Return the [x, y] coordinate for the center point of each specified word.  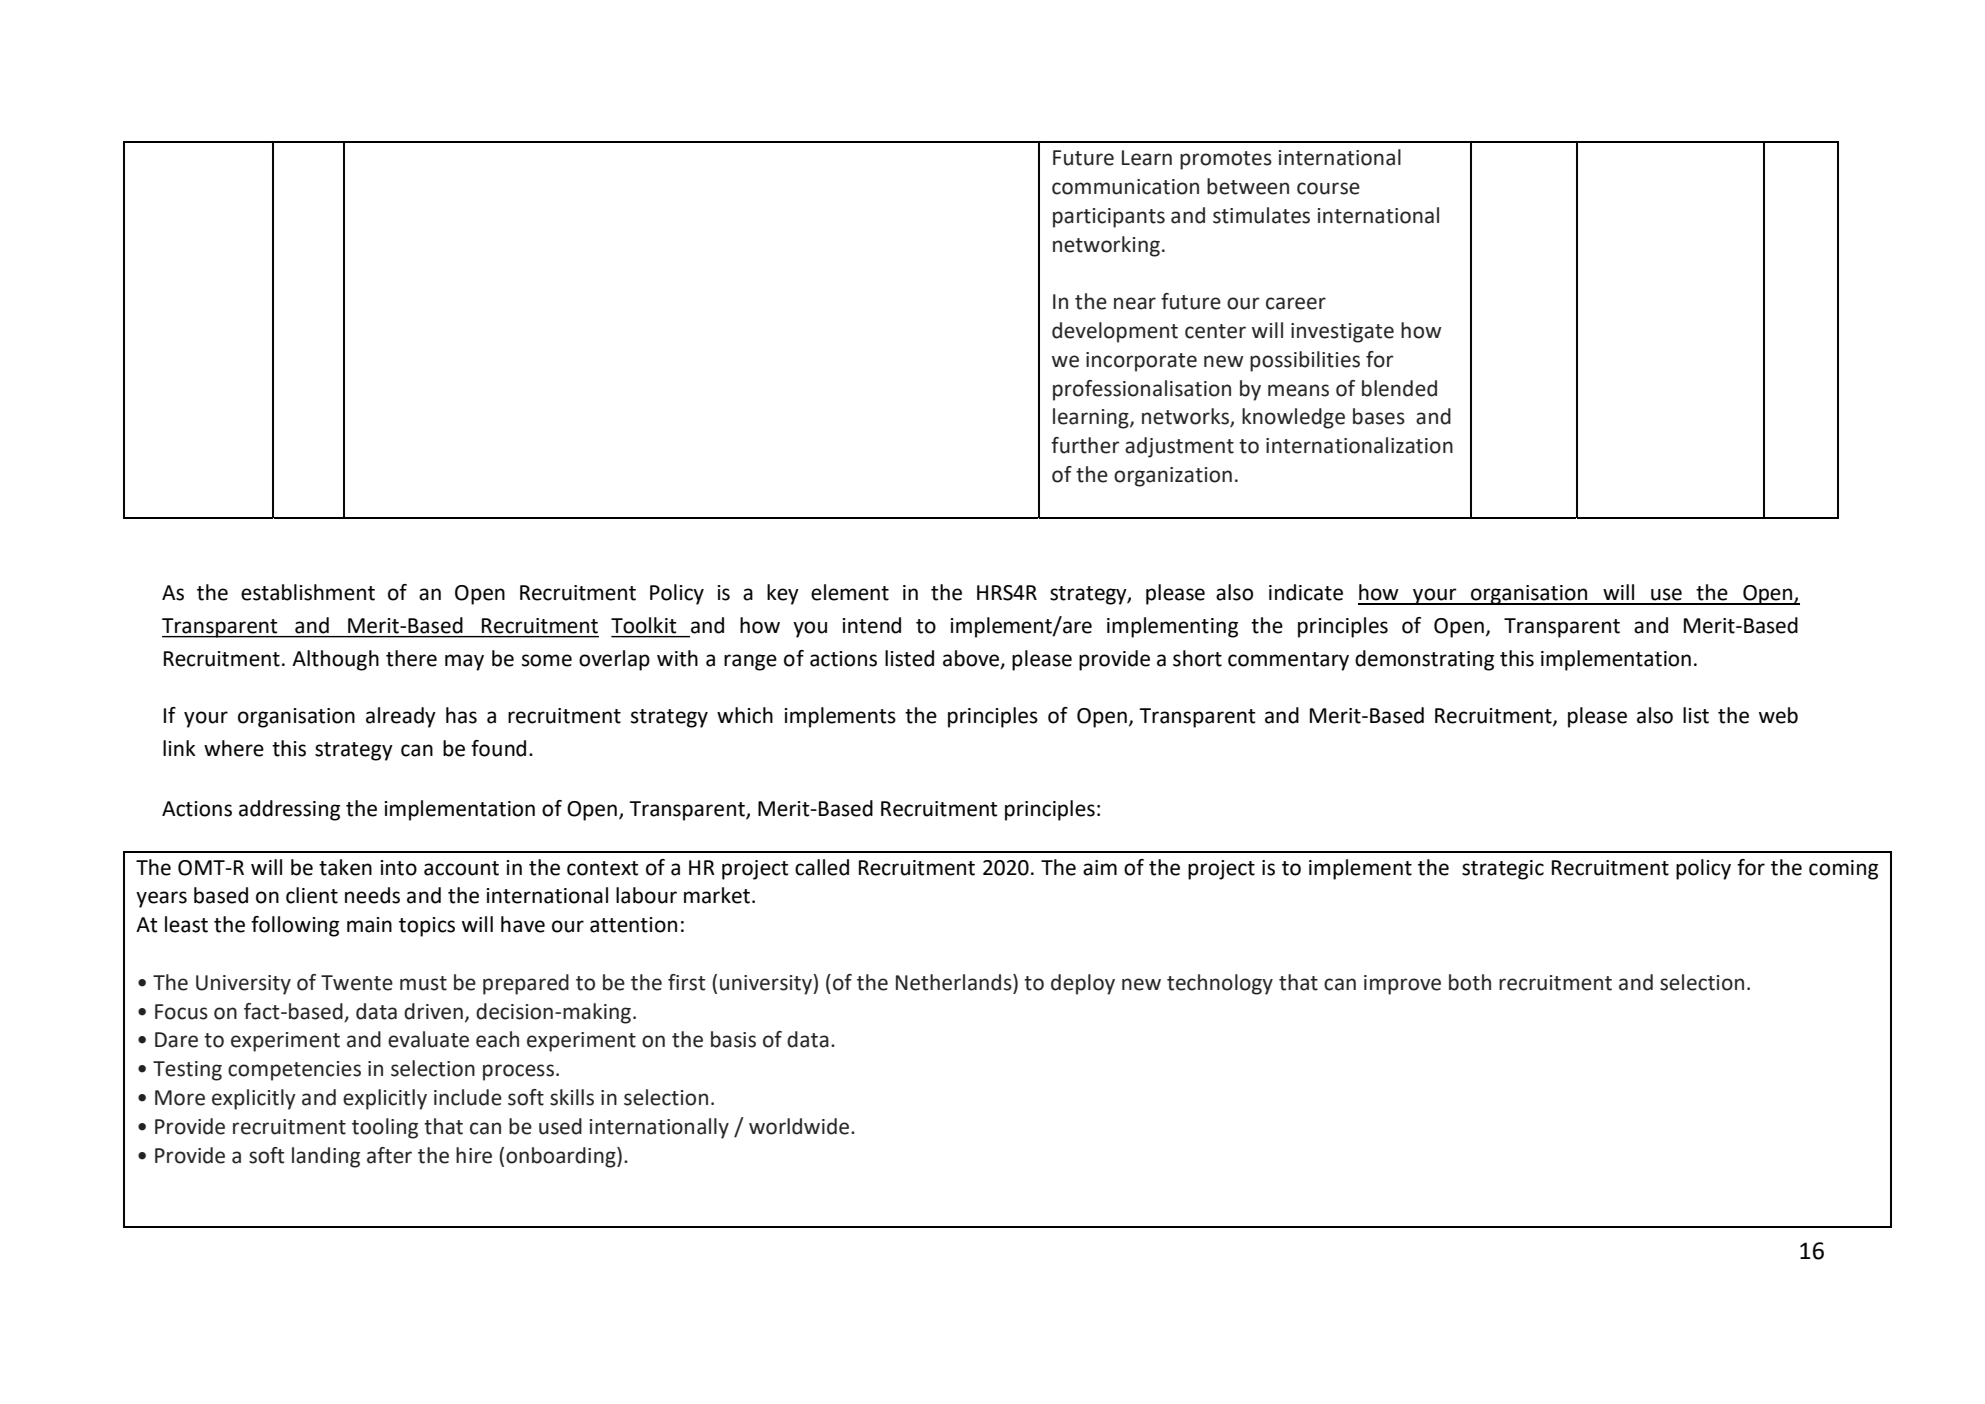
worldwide [800, 1126]
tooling [385, 1128]
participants [1109, 218]
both [1470, 982]
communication [1125, 187]
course [1328, 188]
